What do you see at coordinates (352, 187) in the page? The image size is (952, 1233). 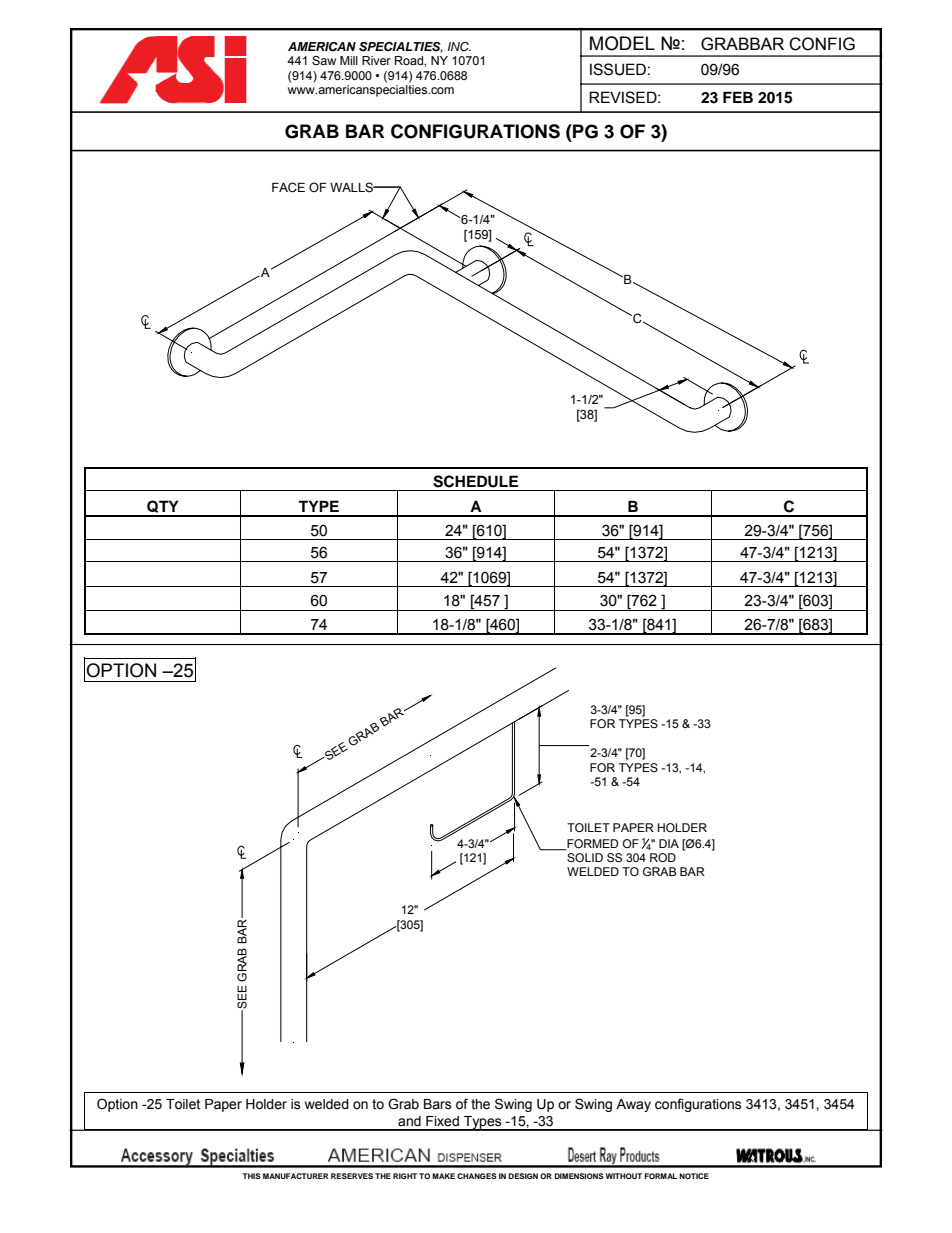 I see `WALLS` at bounding box center [352, 187].
